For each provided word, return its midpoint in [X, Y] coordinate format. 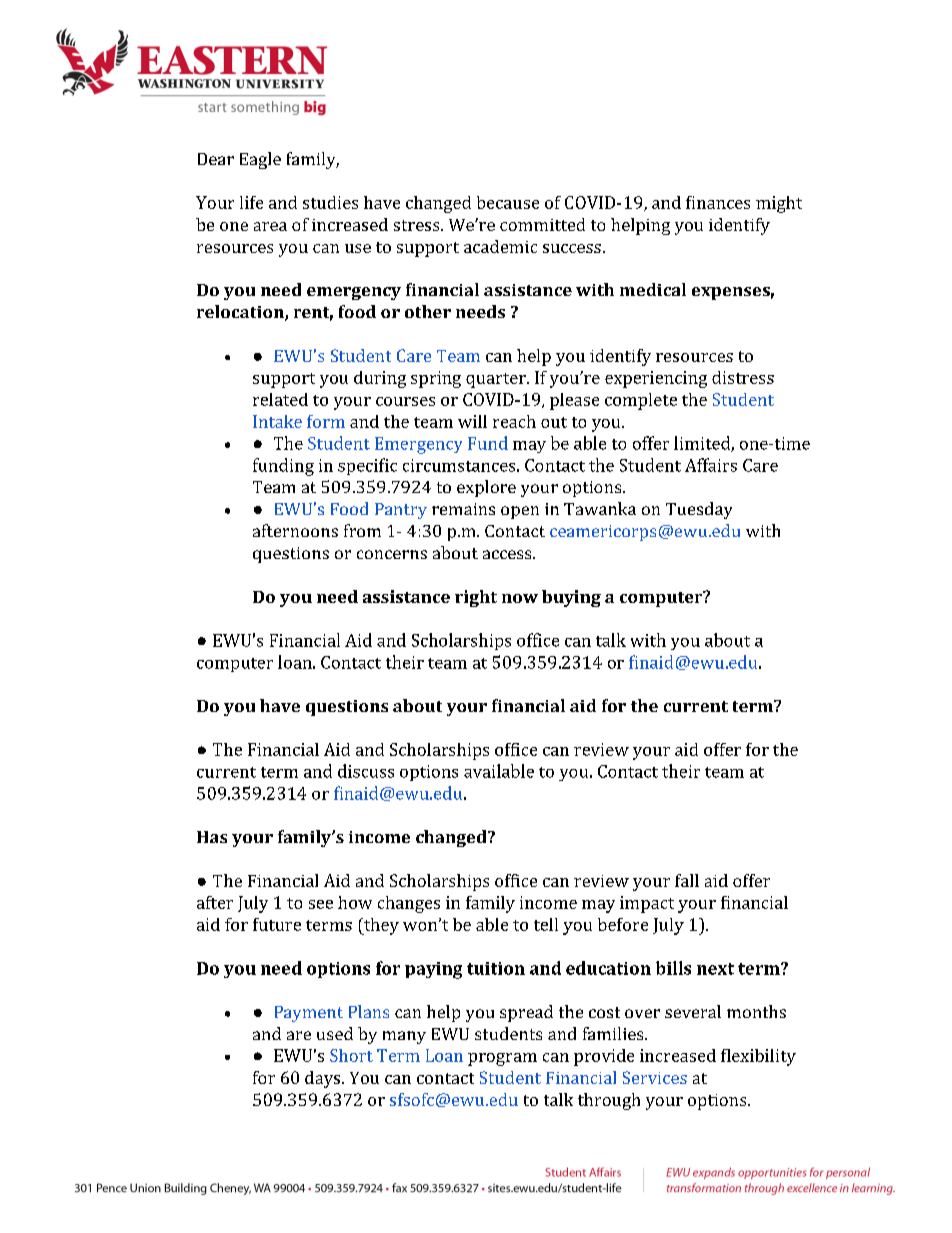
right [476, 598]
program [502, 1059]
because [508, 202]
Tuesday [699, 510]
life [251, 202]
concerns [392, 554]
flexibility [758, 1057]
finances [718, 202]
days [324, 1079]
